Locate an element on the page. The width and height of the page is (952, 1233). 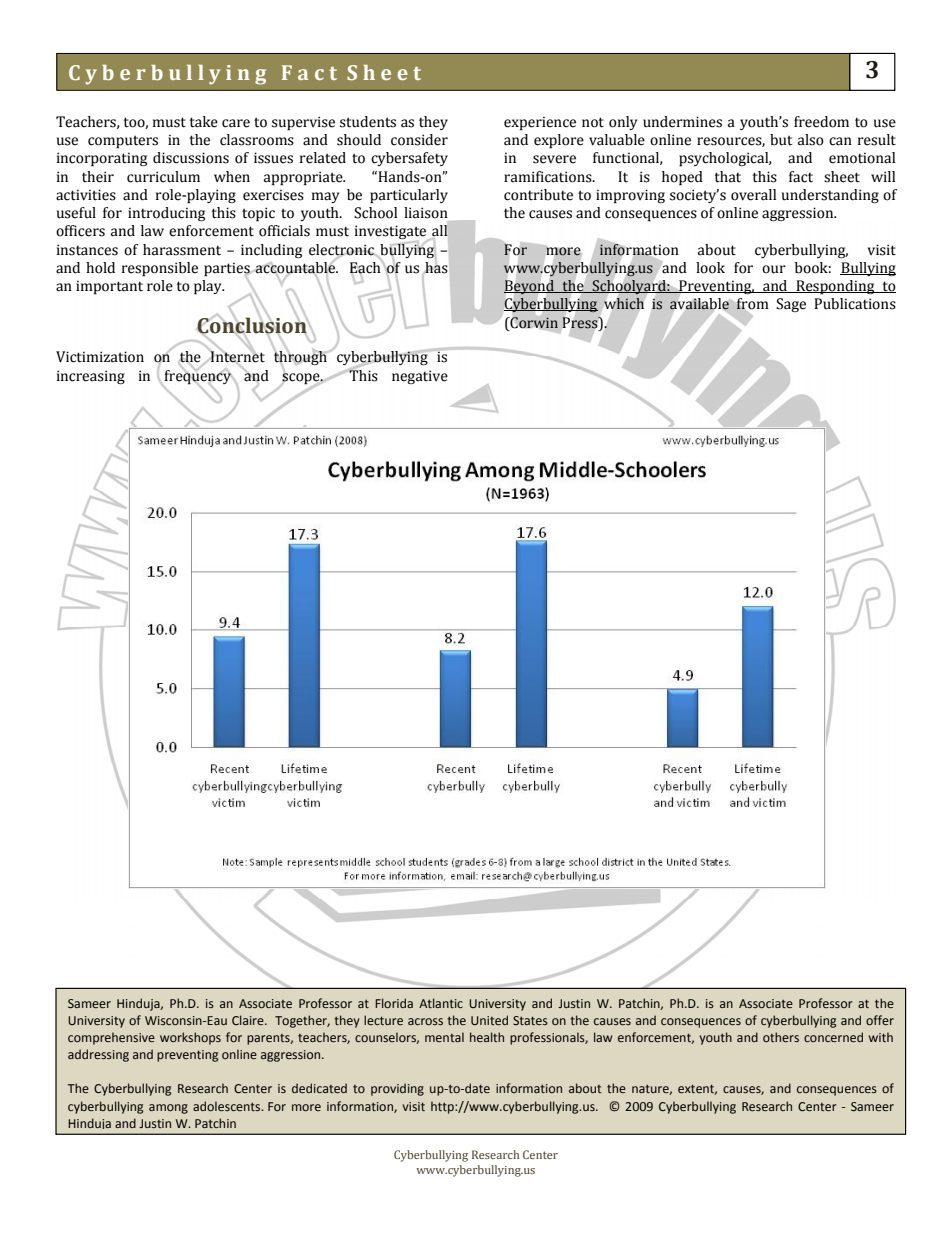
also is located at coordinates (811, 140).
